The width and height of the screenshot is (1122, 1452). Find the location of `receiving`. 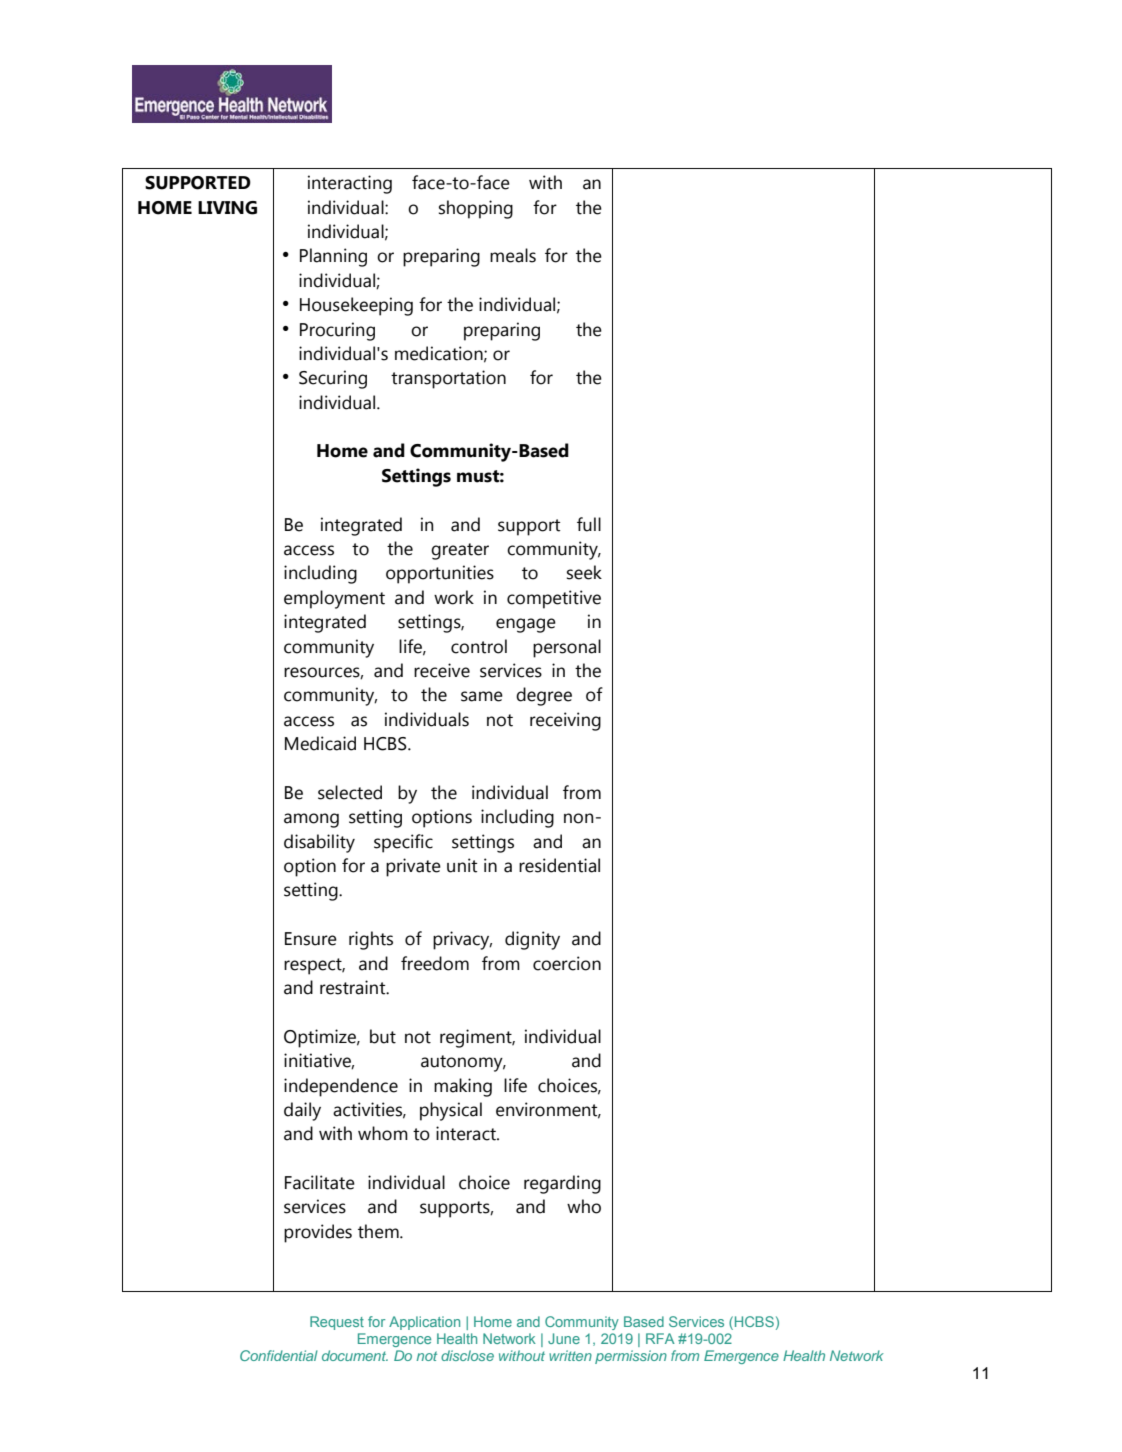

receiving is located at coordinates (565, 721).
